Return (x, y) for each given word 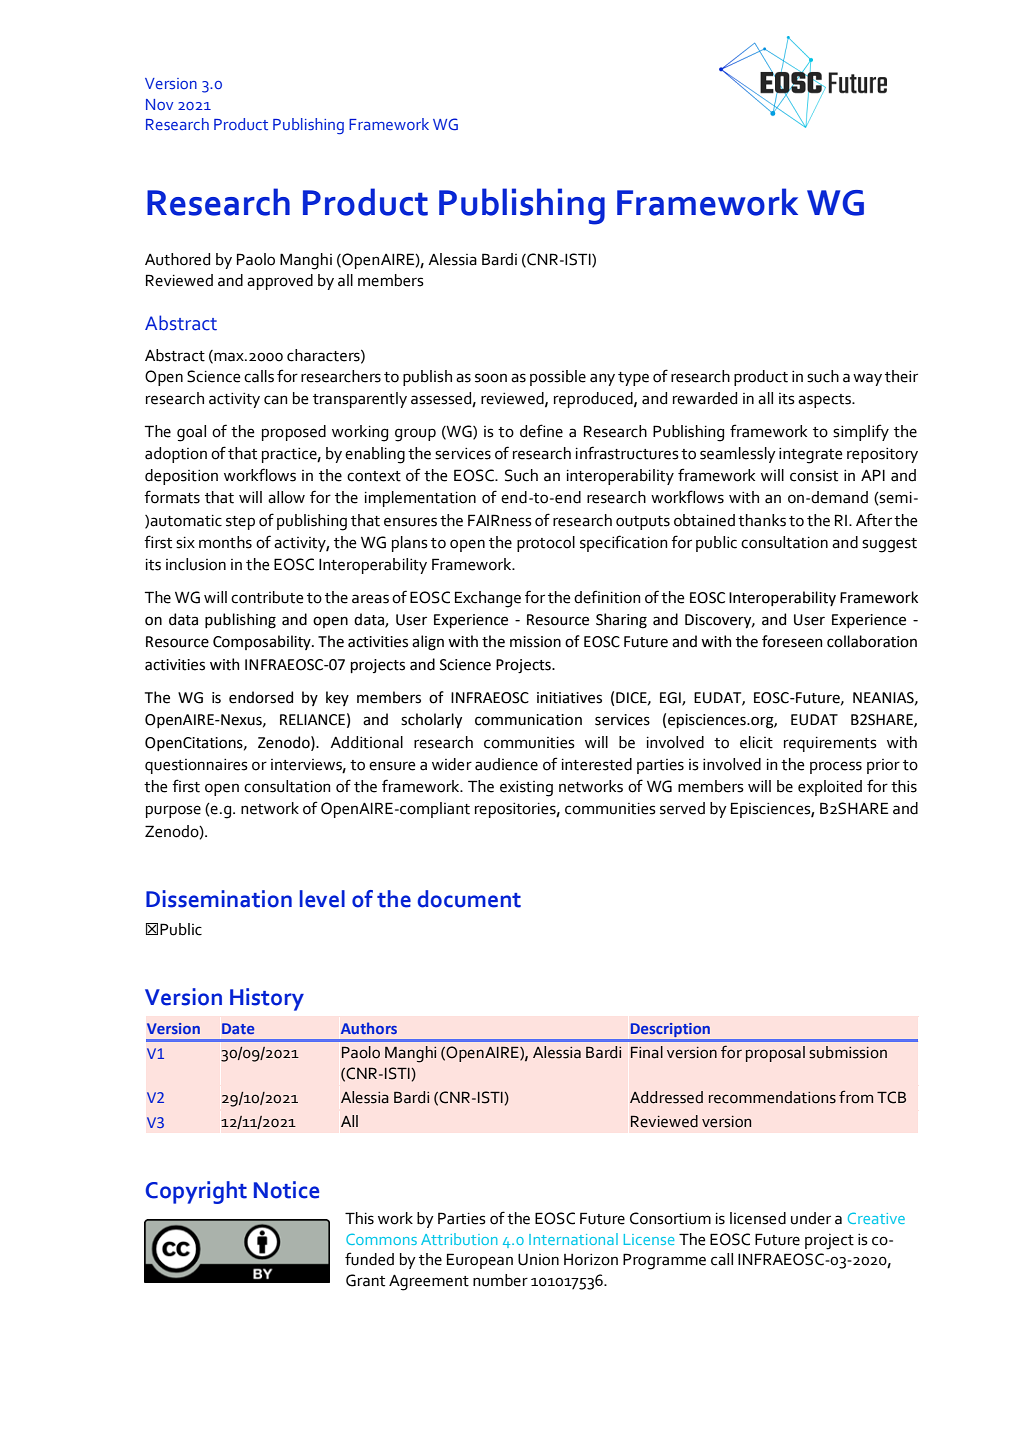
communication (528, 720)
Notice (286, 1190)
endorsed (261, 697)
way (867, 379)
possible (558, 378)
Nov (159, 104)
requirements (830, 744)
